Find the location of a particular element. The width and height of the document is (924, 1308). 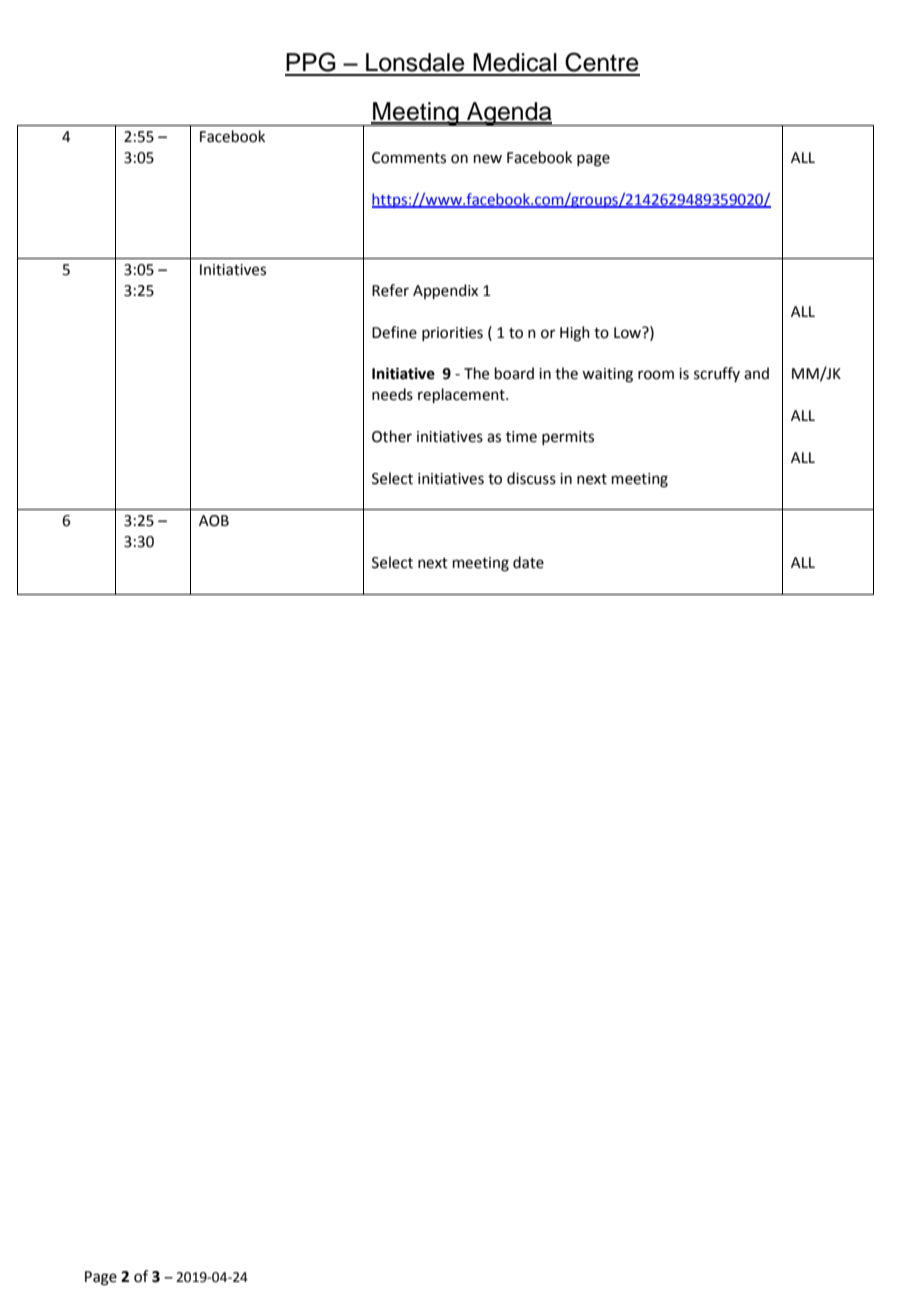

scruffy is located at coordinates (717, 374).
